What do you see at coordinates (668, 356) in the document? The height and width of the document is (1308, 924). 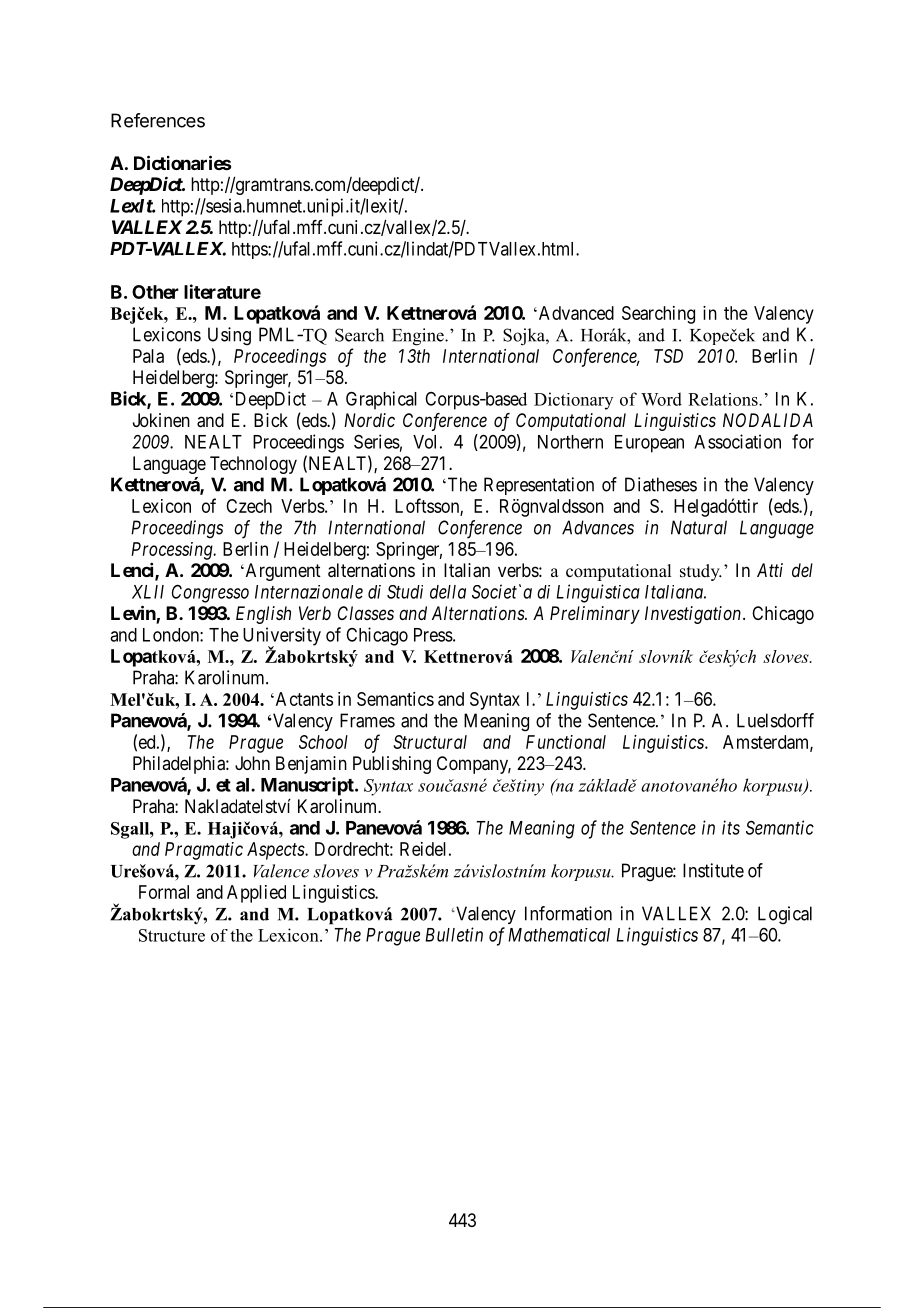 I see `TSD` at bounding box center [668, 356].
